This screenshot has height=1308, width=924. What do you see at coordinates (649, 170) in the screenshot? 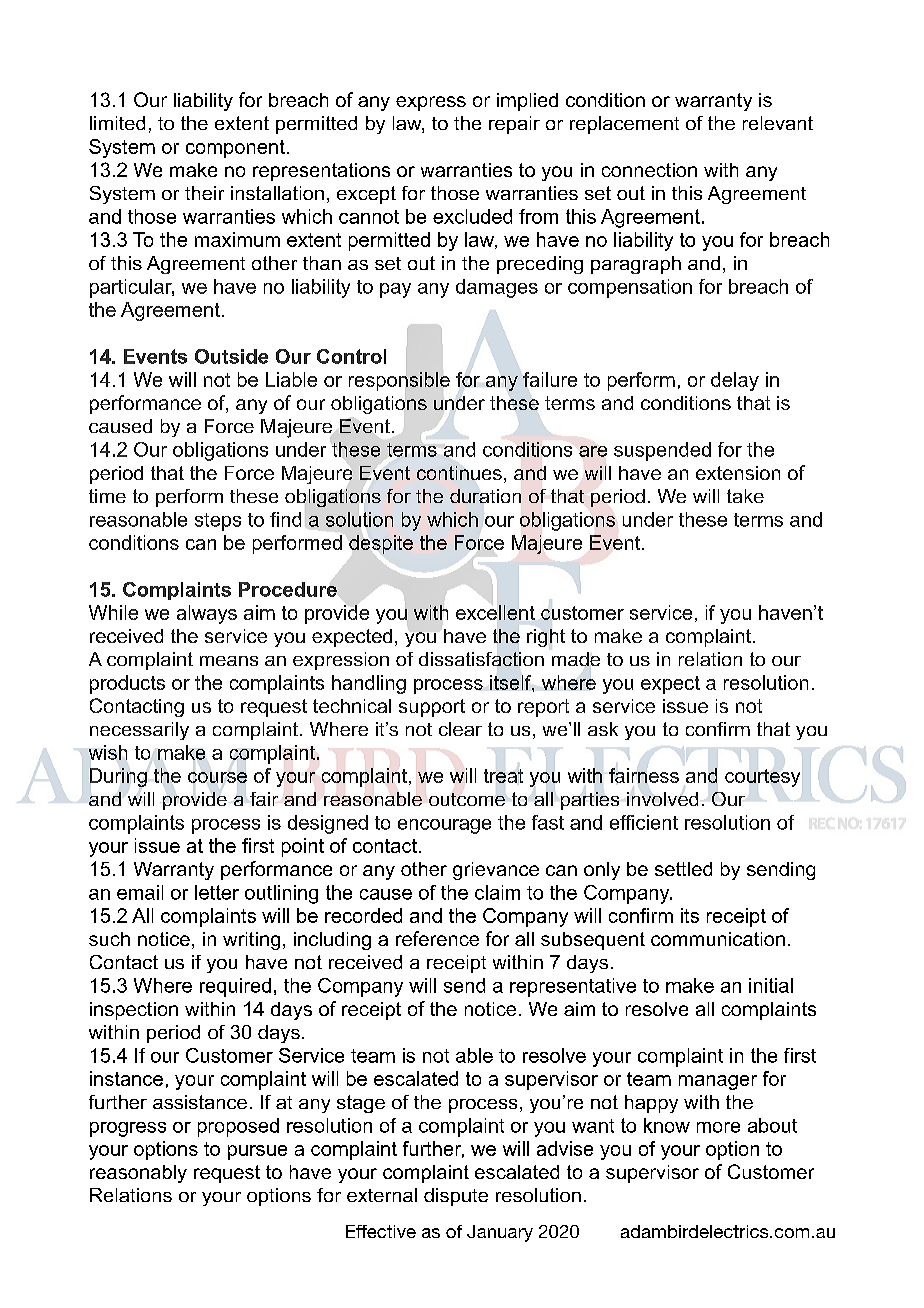
I see `connection` at bounding box center [649, 170].
